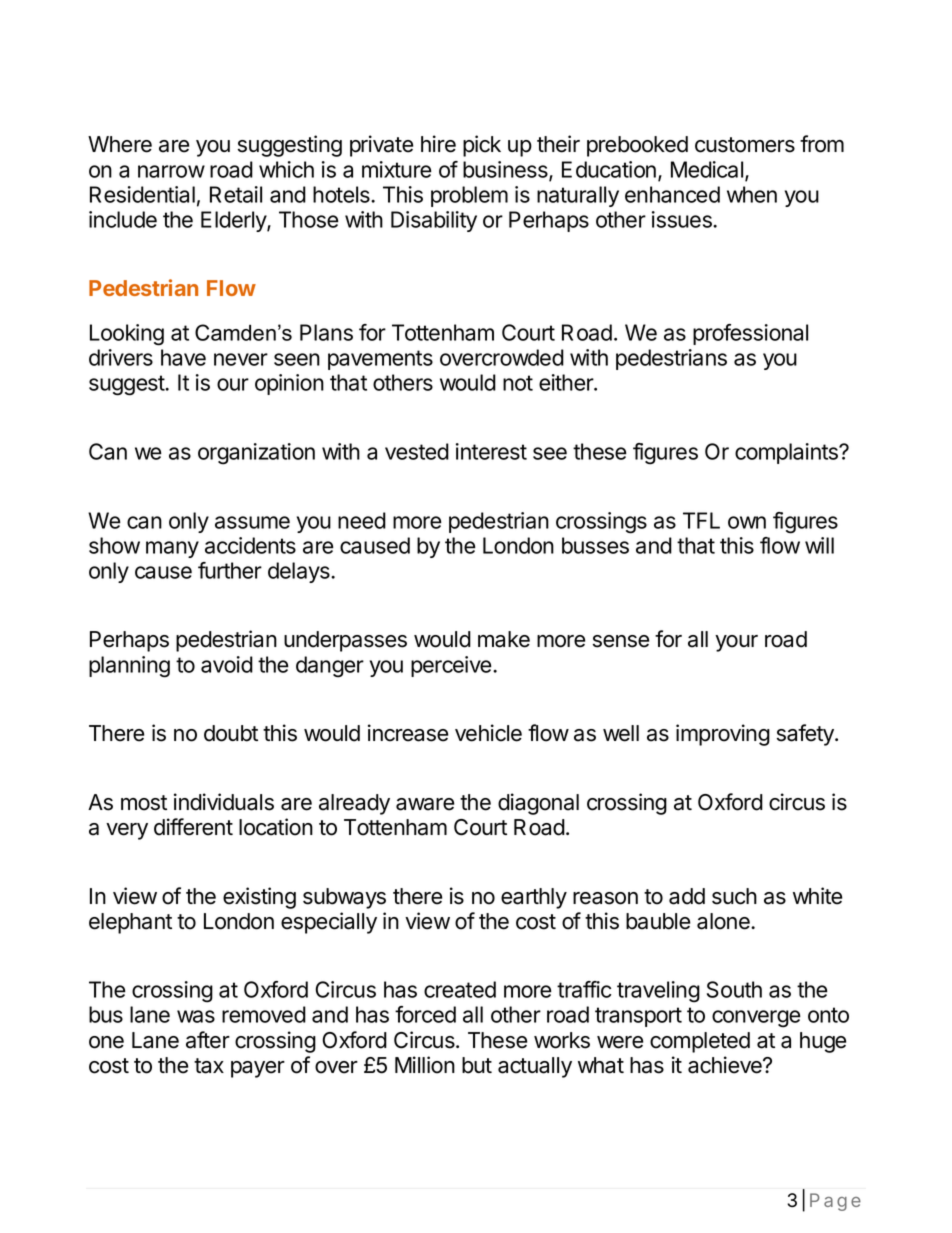 This document has height=1233, width=952. Describe the element at coordinates (506, 170) in the document. I see `business` at that location.
